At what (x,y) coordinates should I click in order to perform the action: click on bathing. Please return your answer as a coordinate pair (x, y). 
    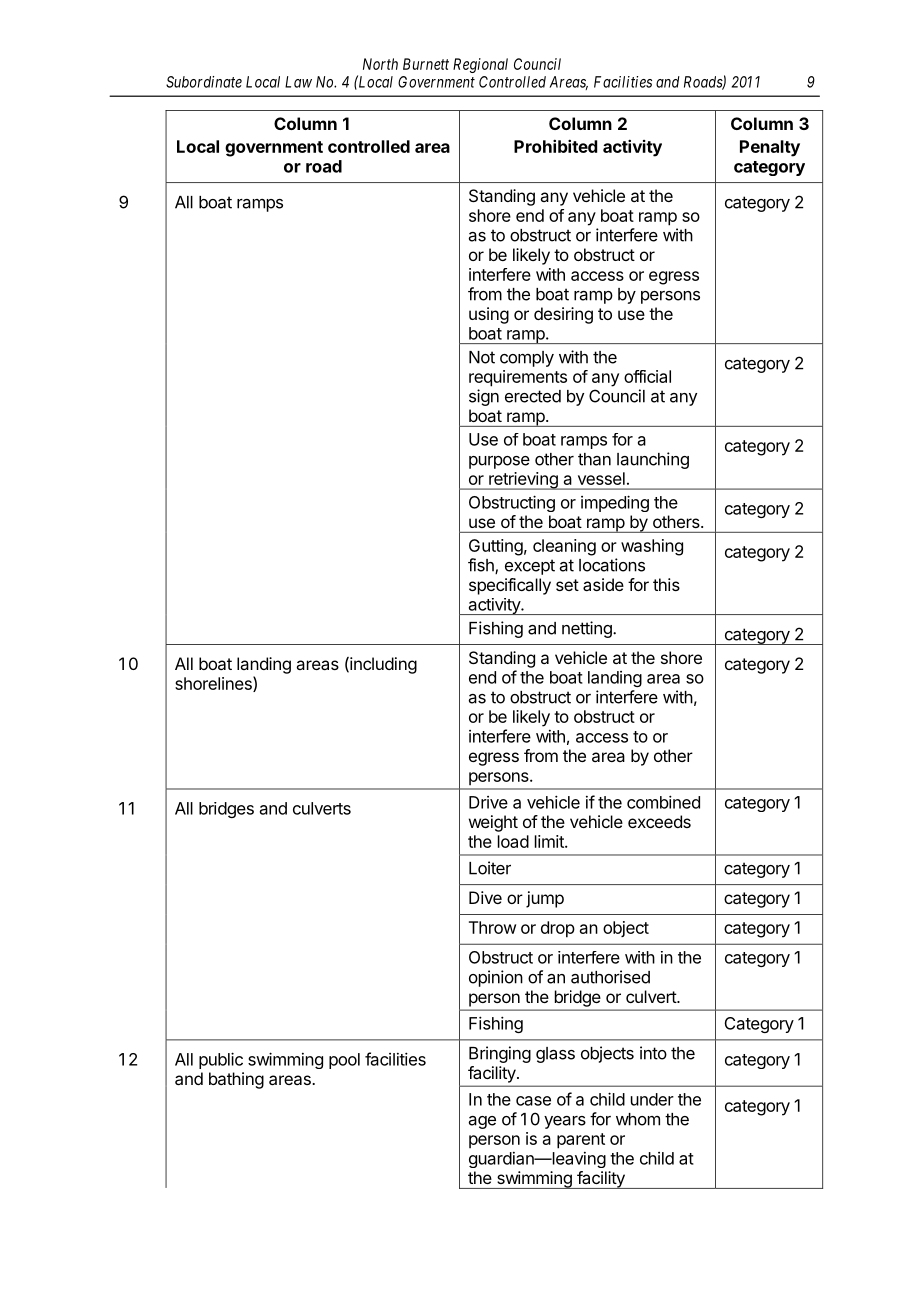
    Looking at the image, I should click on (236, 1080).
